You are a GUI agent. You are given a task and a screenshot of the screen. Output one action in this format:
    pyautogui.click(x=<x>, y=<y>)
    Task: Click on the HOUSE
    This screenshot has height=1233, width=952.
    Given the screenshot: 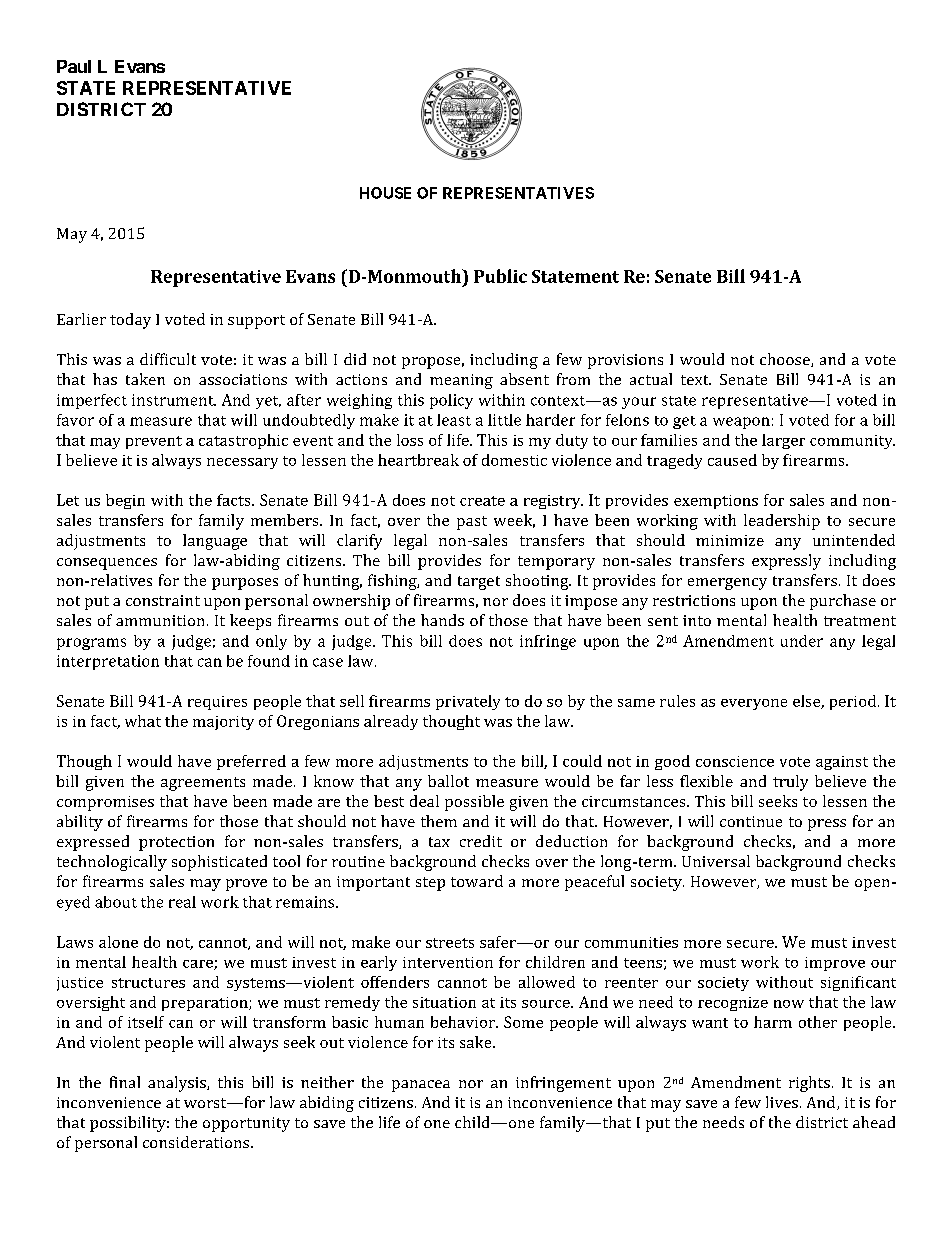 What is the action you would take?
    pyautogui.click(x=385, y=193)
